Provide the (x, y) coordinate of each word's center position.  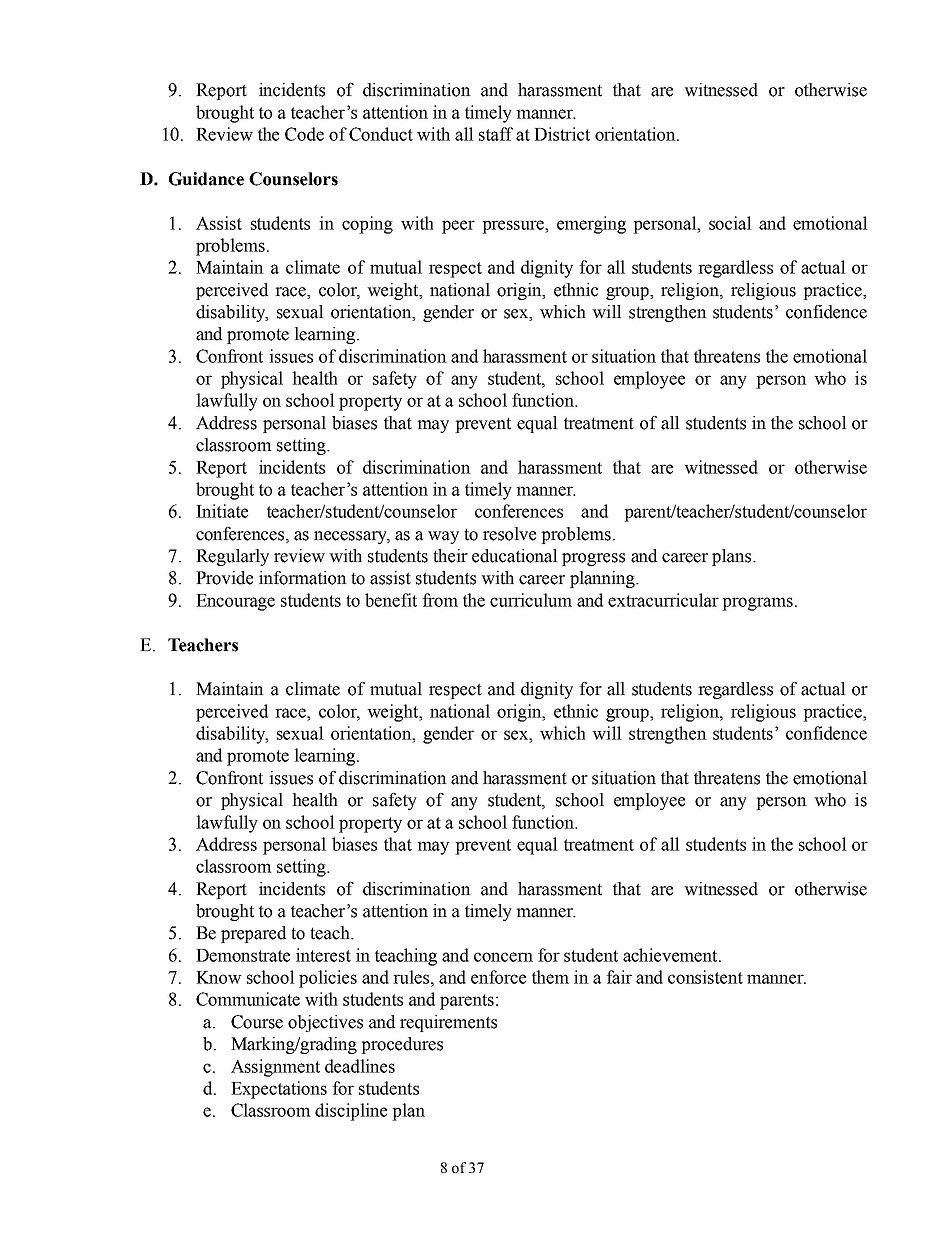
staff (496, 134)
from (440, 600)
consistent (705, 977)
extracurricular (663, 600)
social (730, 223)
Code (304, 134)
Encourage (235, 602)
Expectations (279, 1090)
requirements (448, 1023)
